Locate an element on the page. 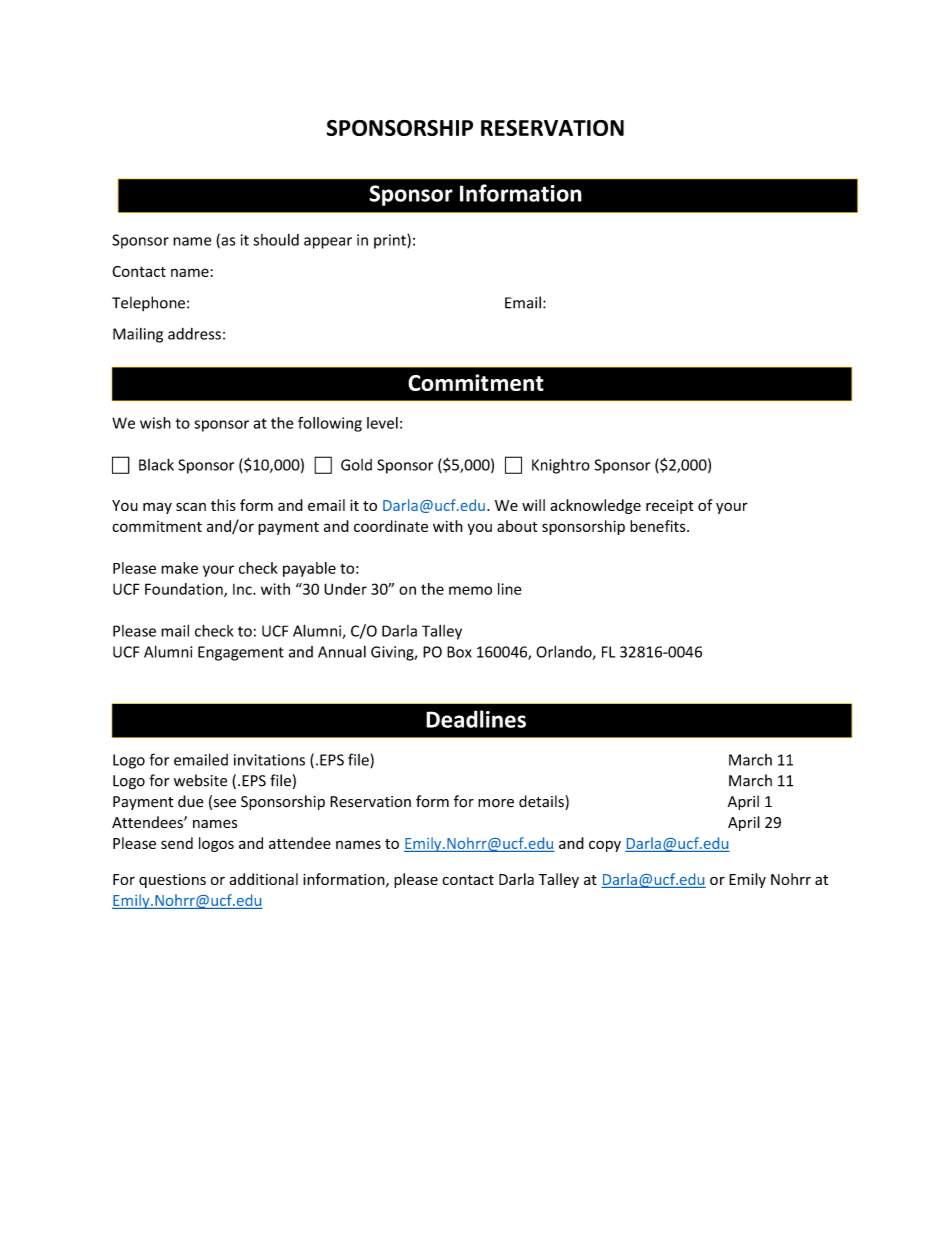 This document has height=1233, width=952. send is located at coordinates (177, 843).
